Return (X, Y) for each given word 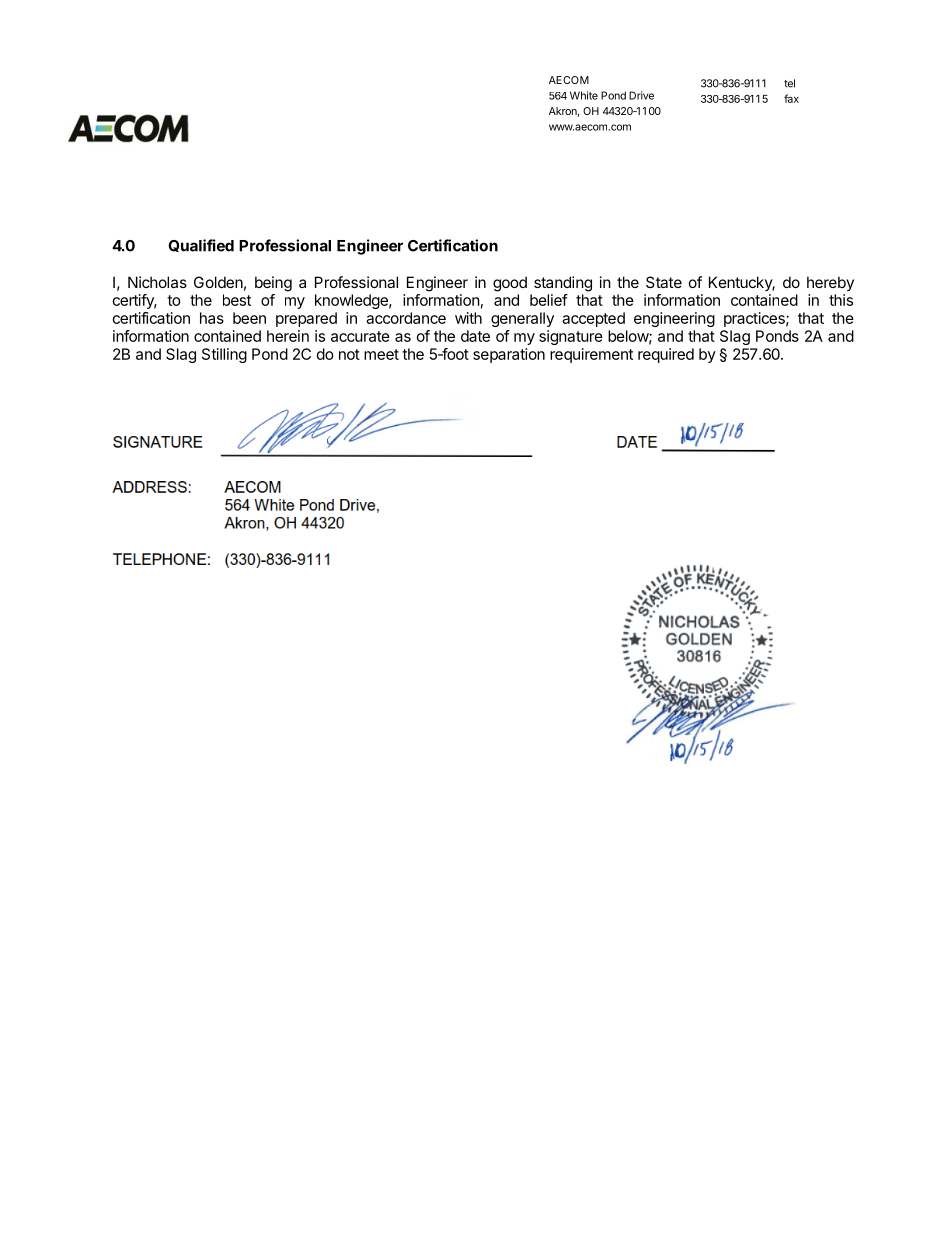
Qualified (201, 245)
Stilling (224, 355)
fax (791, 98)
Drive (641, 95)
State (664, 282)
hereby (830, 283)
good (510, 284)
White (584, 95)
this (841, 300)
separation (509, 355)
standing (563, 284)
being (273, 284)
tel (789, 83)
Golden (218, 282)
